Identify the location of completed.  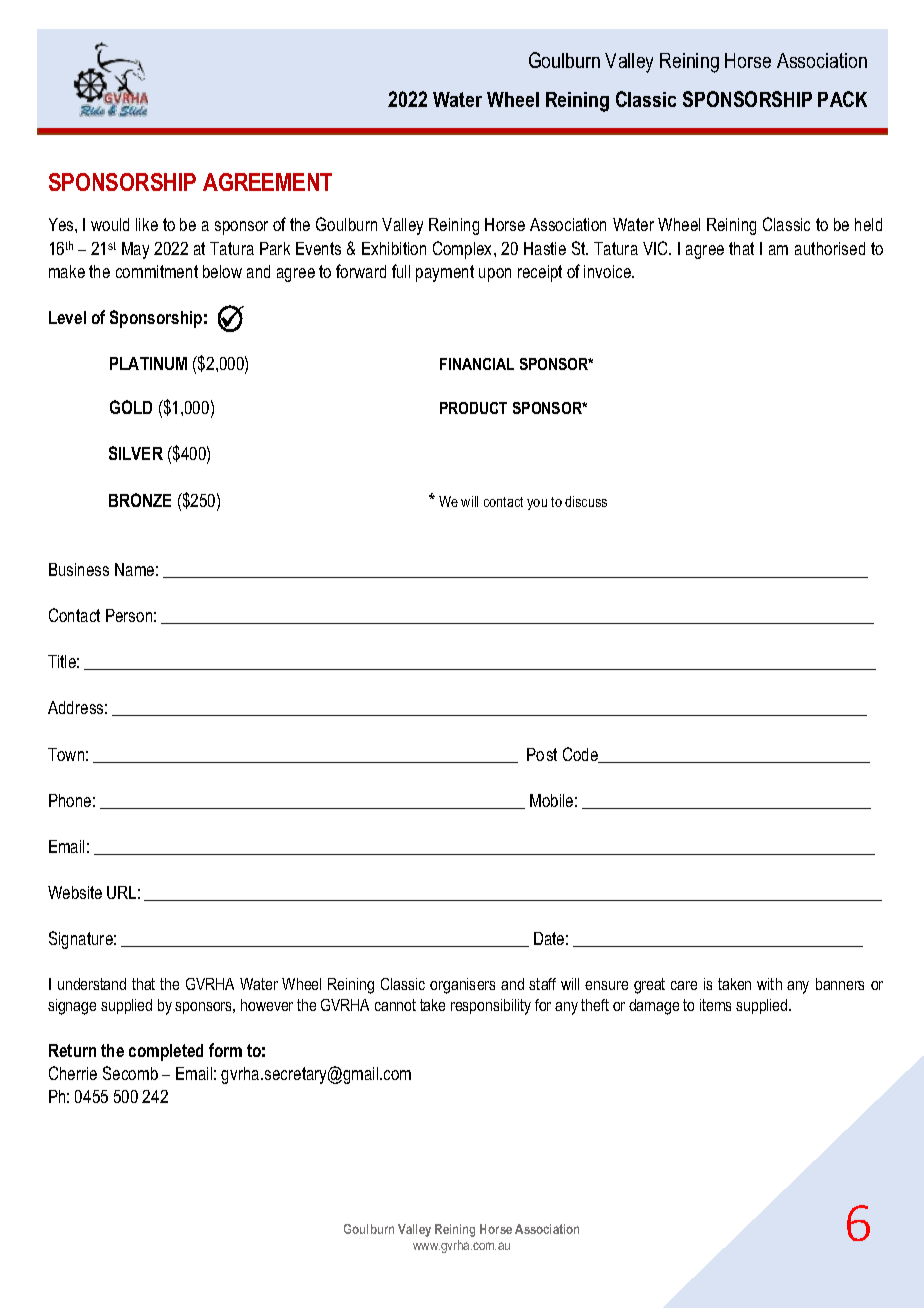
(166, 1052).
